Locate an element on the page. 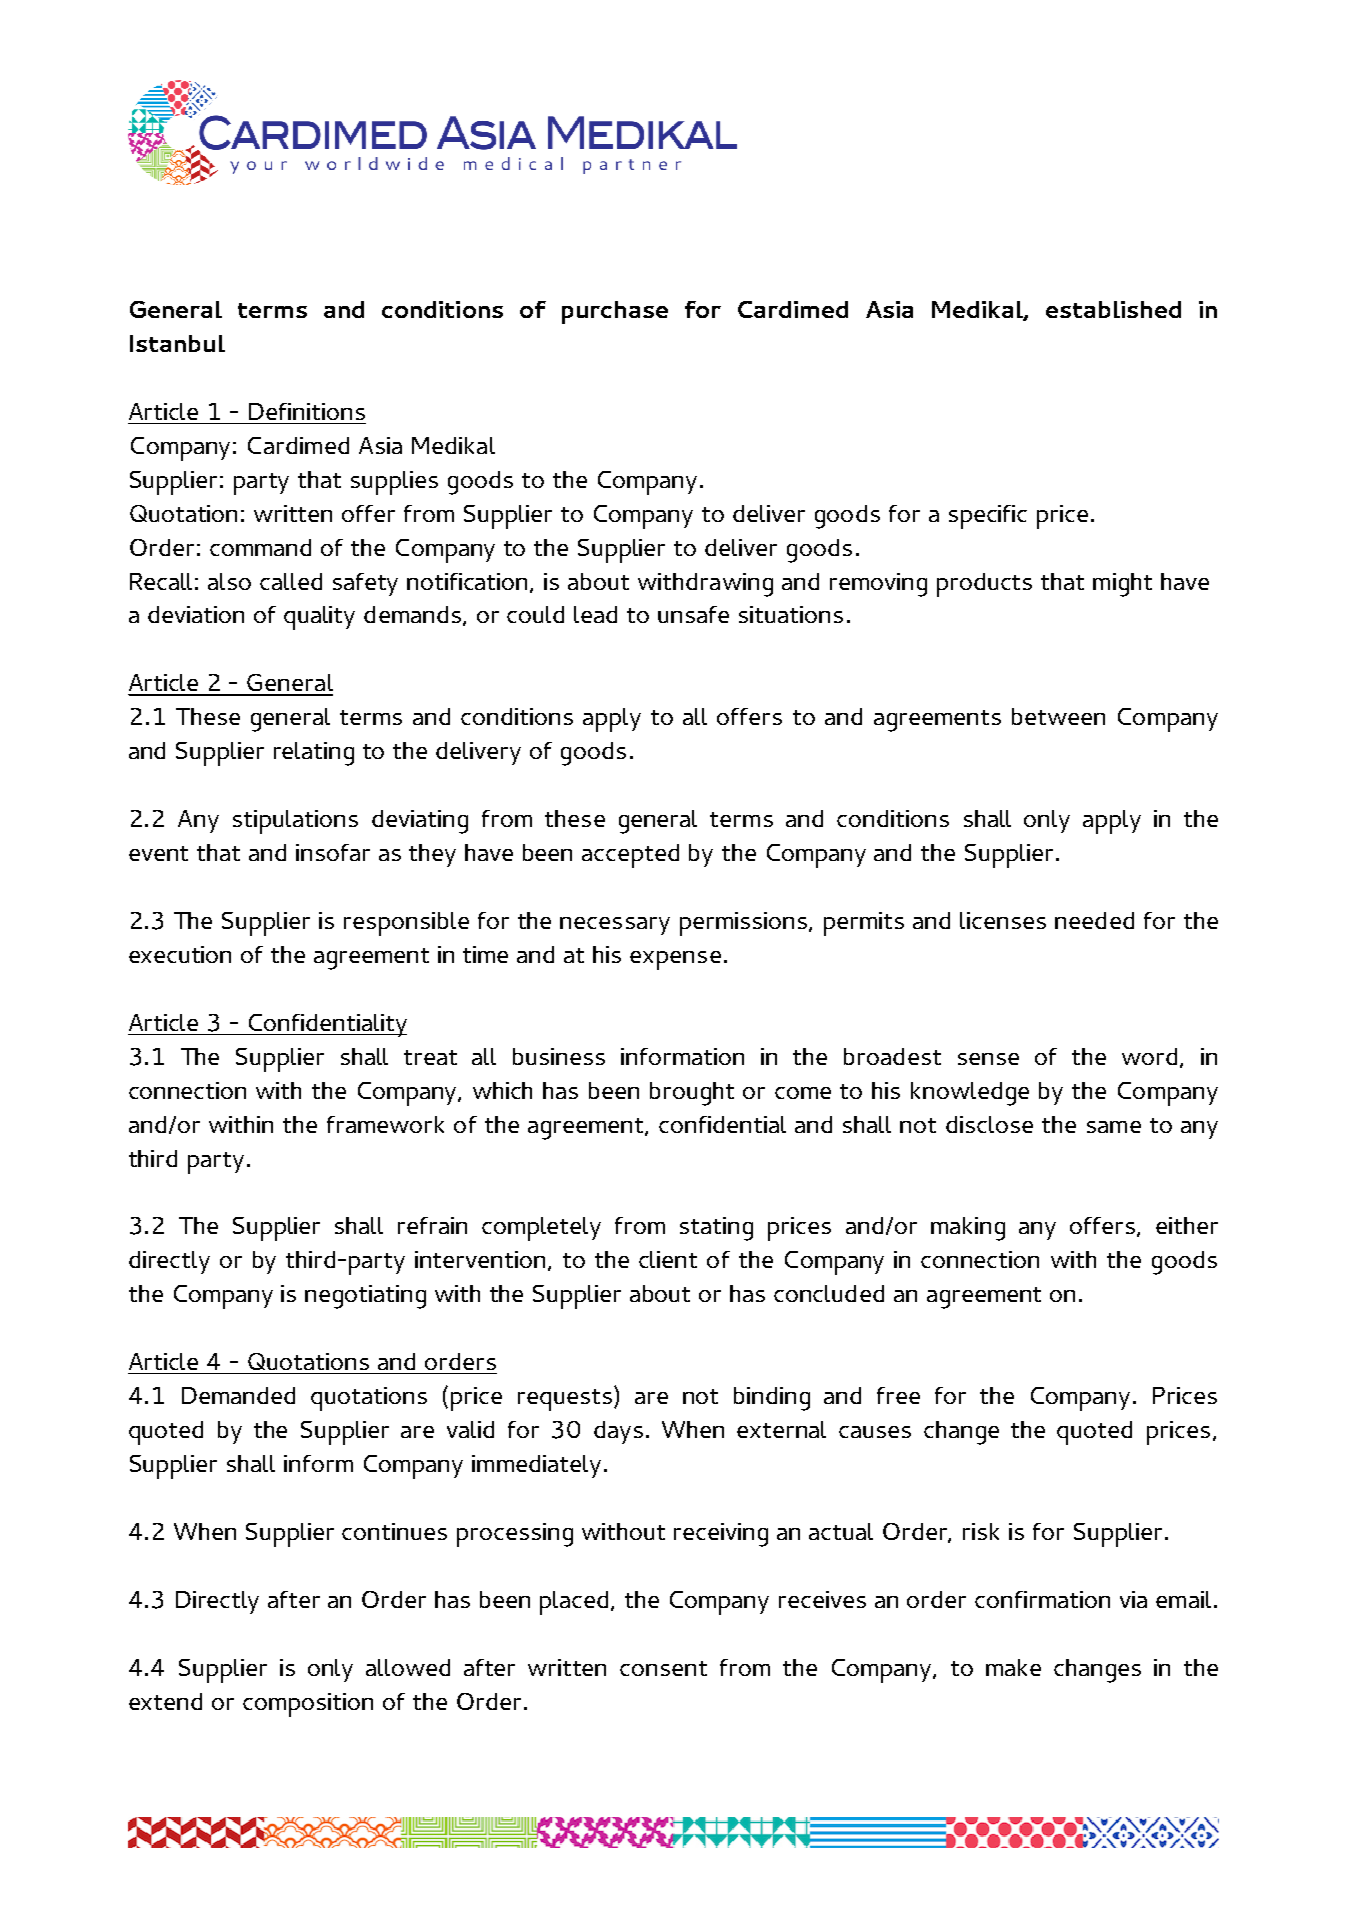  execution is located at coordinates (180, 954).
